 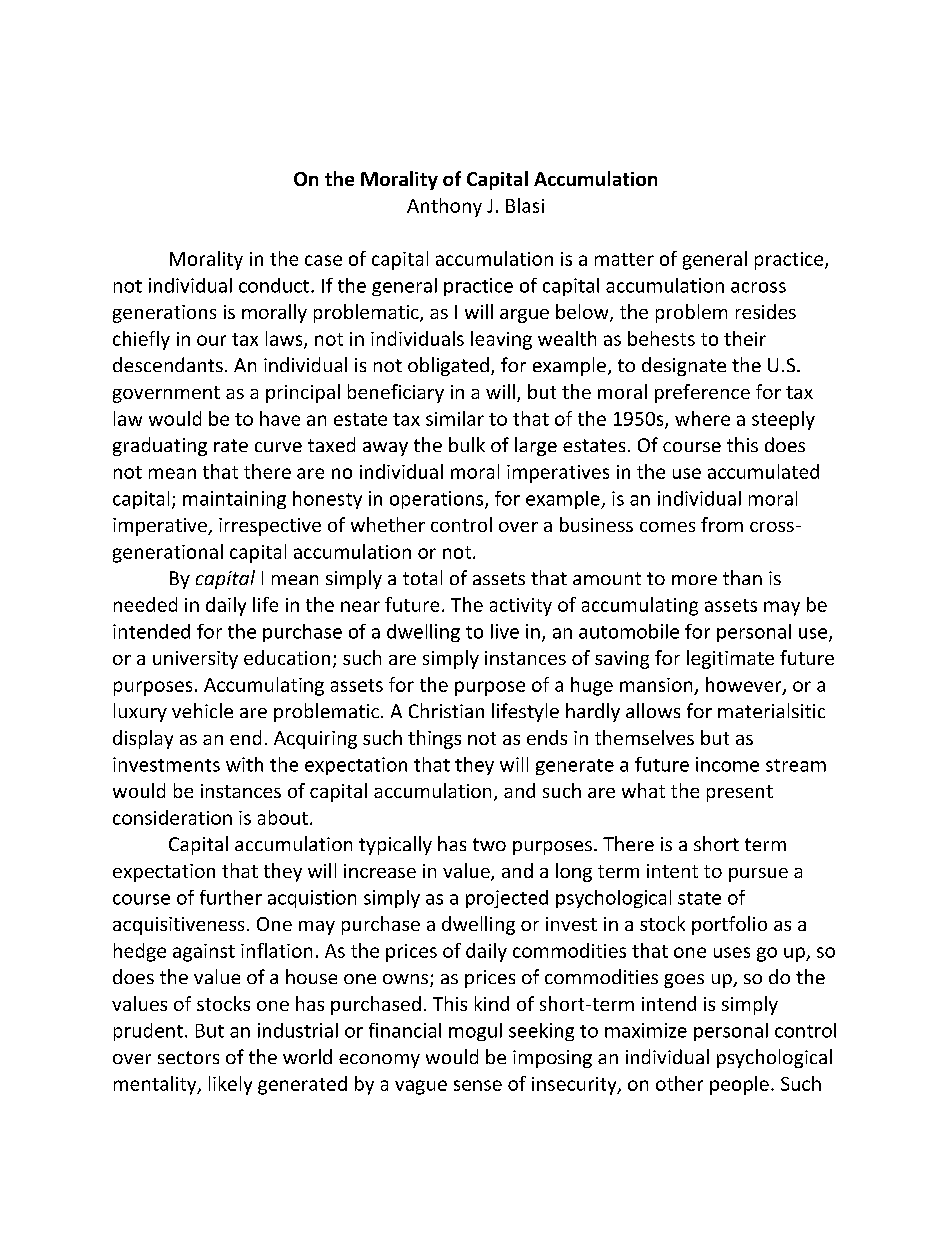 I want to click on sense, so click(x=478, y=1085).
